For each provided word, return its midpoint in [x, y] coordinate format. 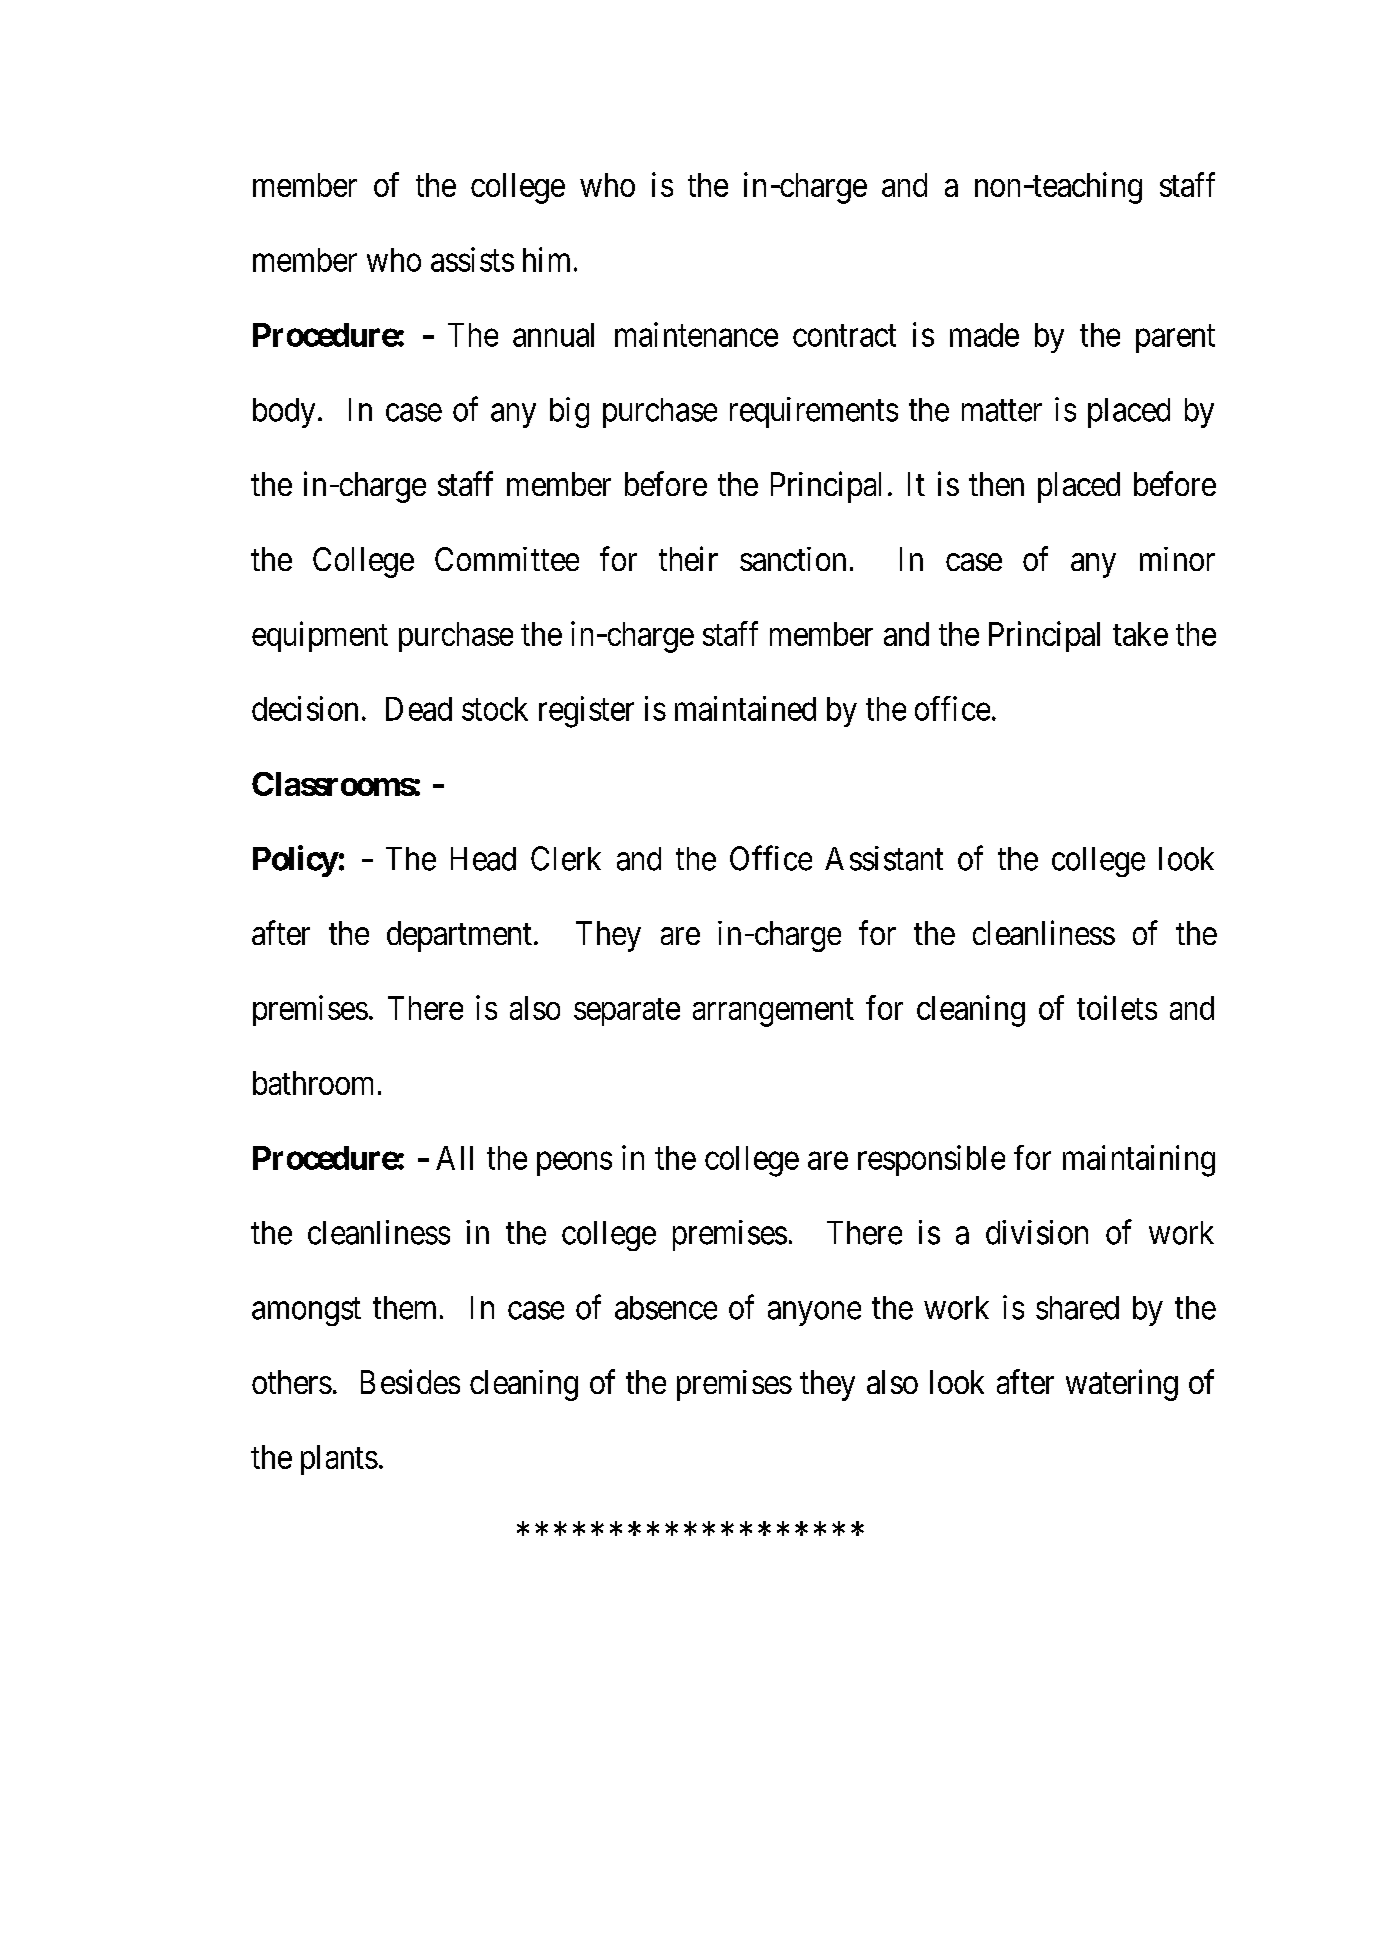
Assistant [884, 858]
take [1140, 634]
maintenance [696, 334]
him [546, 259]
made [984, 335]
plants [339, 1460]
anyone [814, 1314]
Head [483, 859]
